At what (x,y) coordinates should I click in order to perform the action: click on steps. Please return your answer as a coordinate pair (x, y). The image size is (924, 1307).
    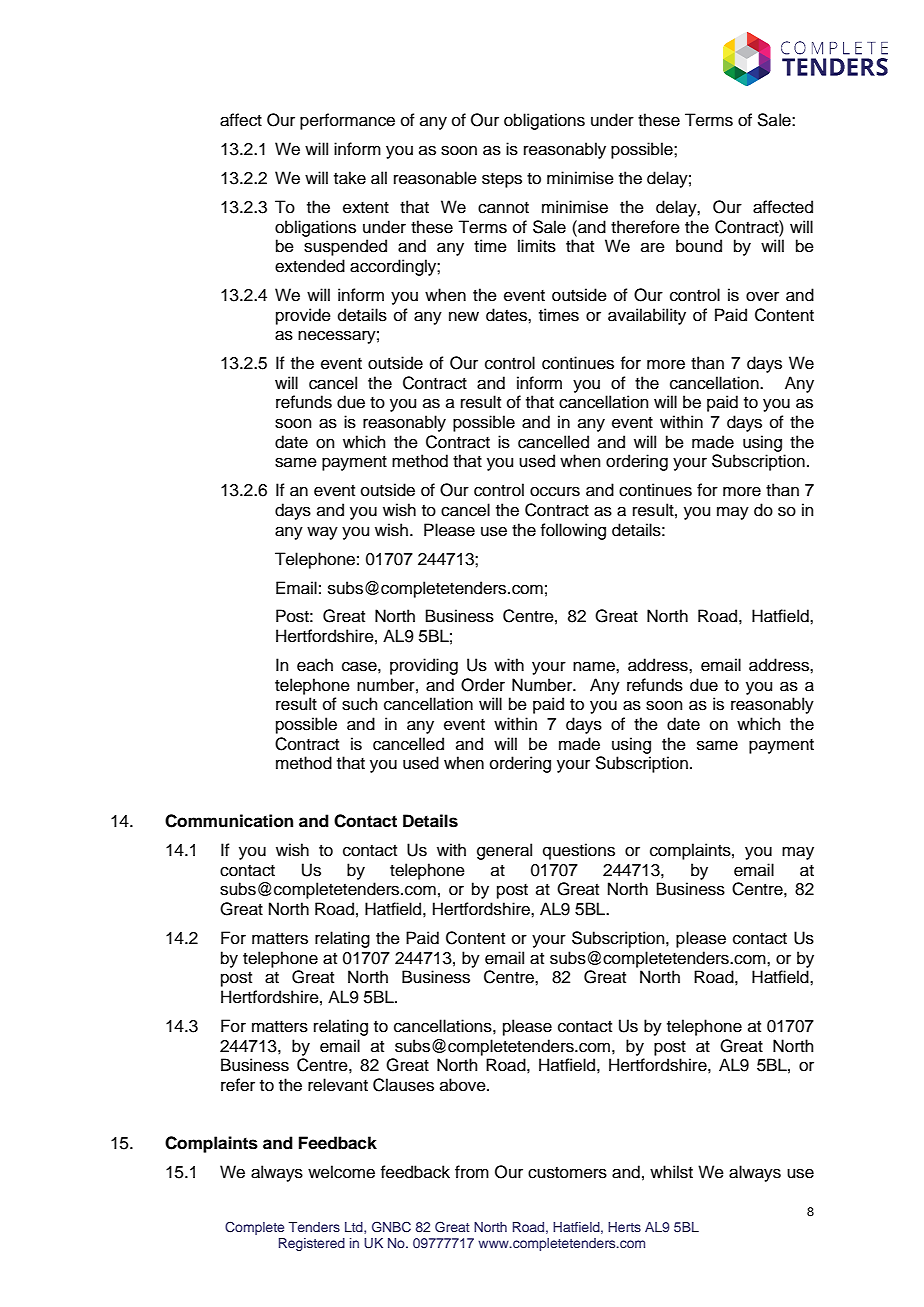
    Looking at the image, I should click on (502, 180).
